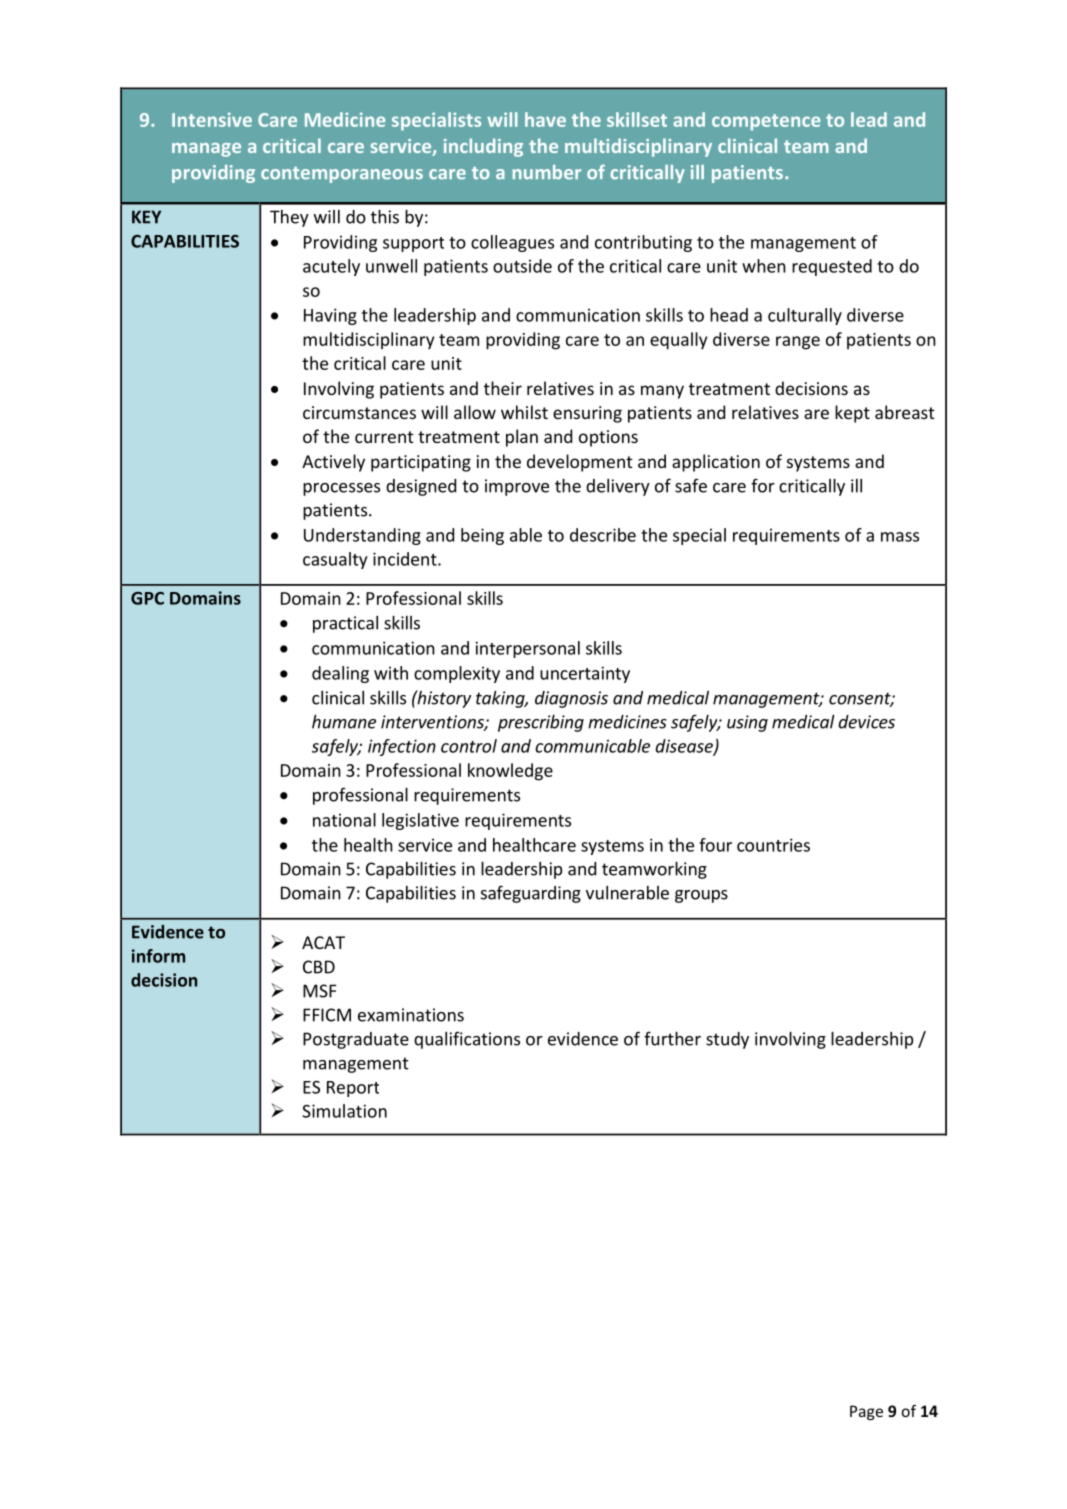 This document has width=1067, height=1509. Describe the element at coordinates (547, 172) in the document. I see `number` at that location.
